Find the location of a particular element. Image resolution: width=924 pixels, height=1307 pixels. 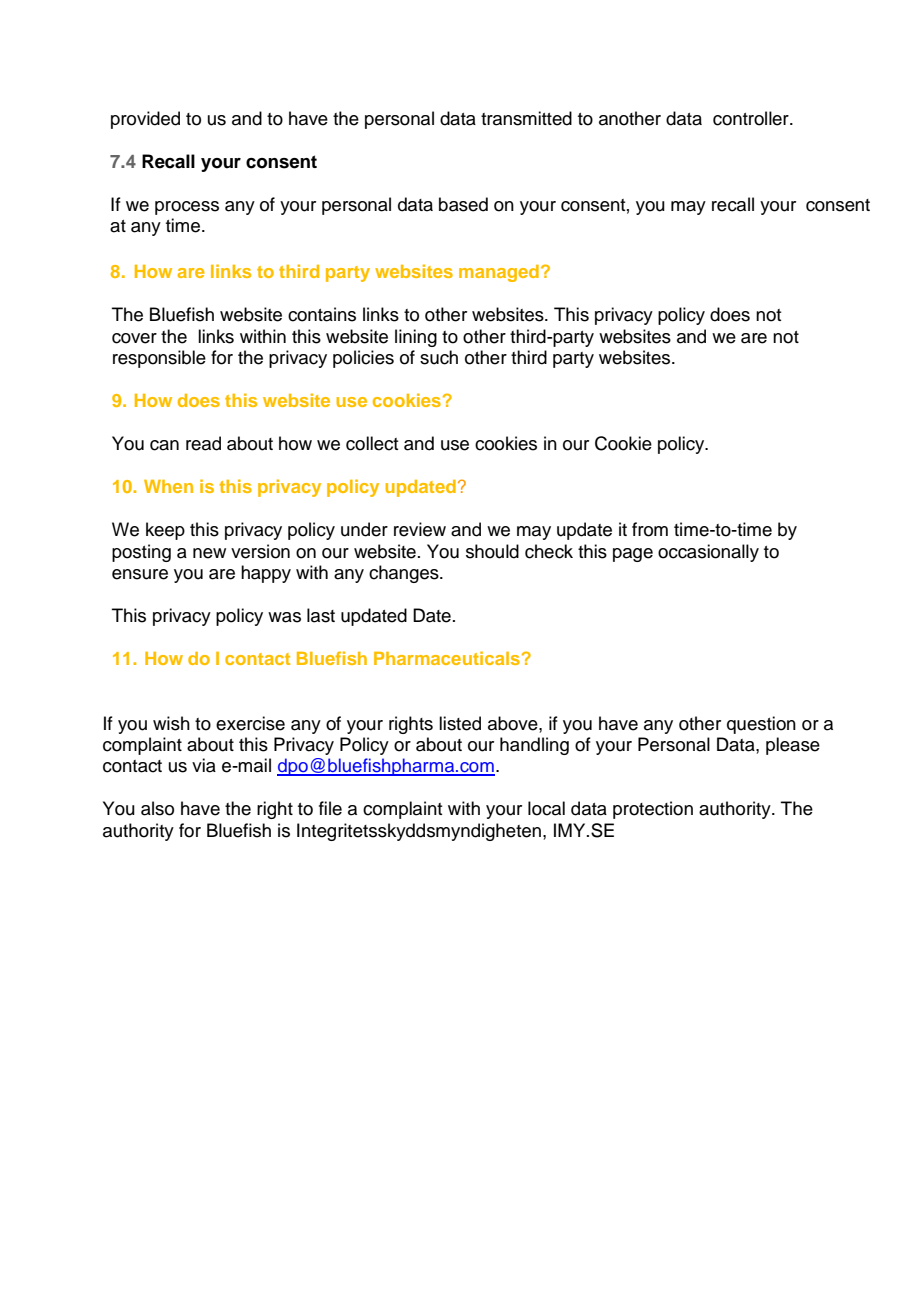

review is located at coordinates (420, 529).
